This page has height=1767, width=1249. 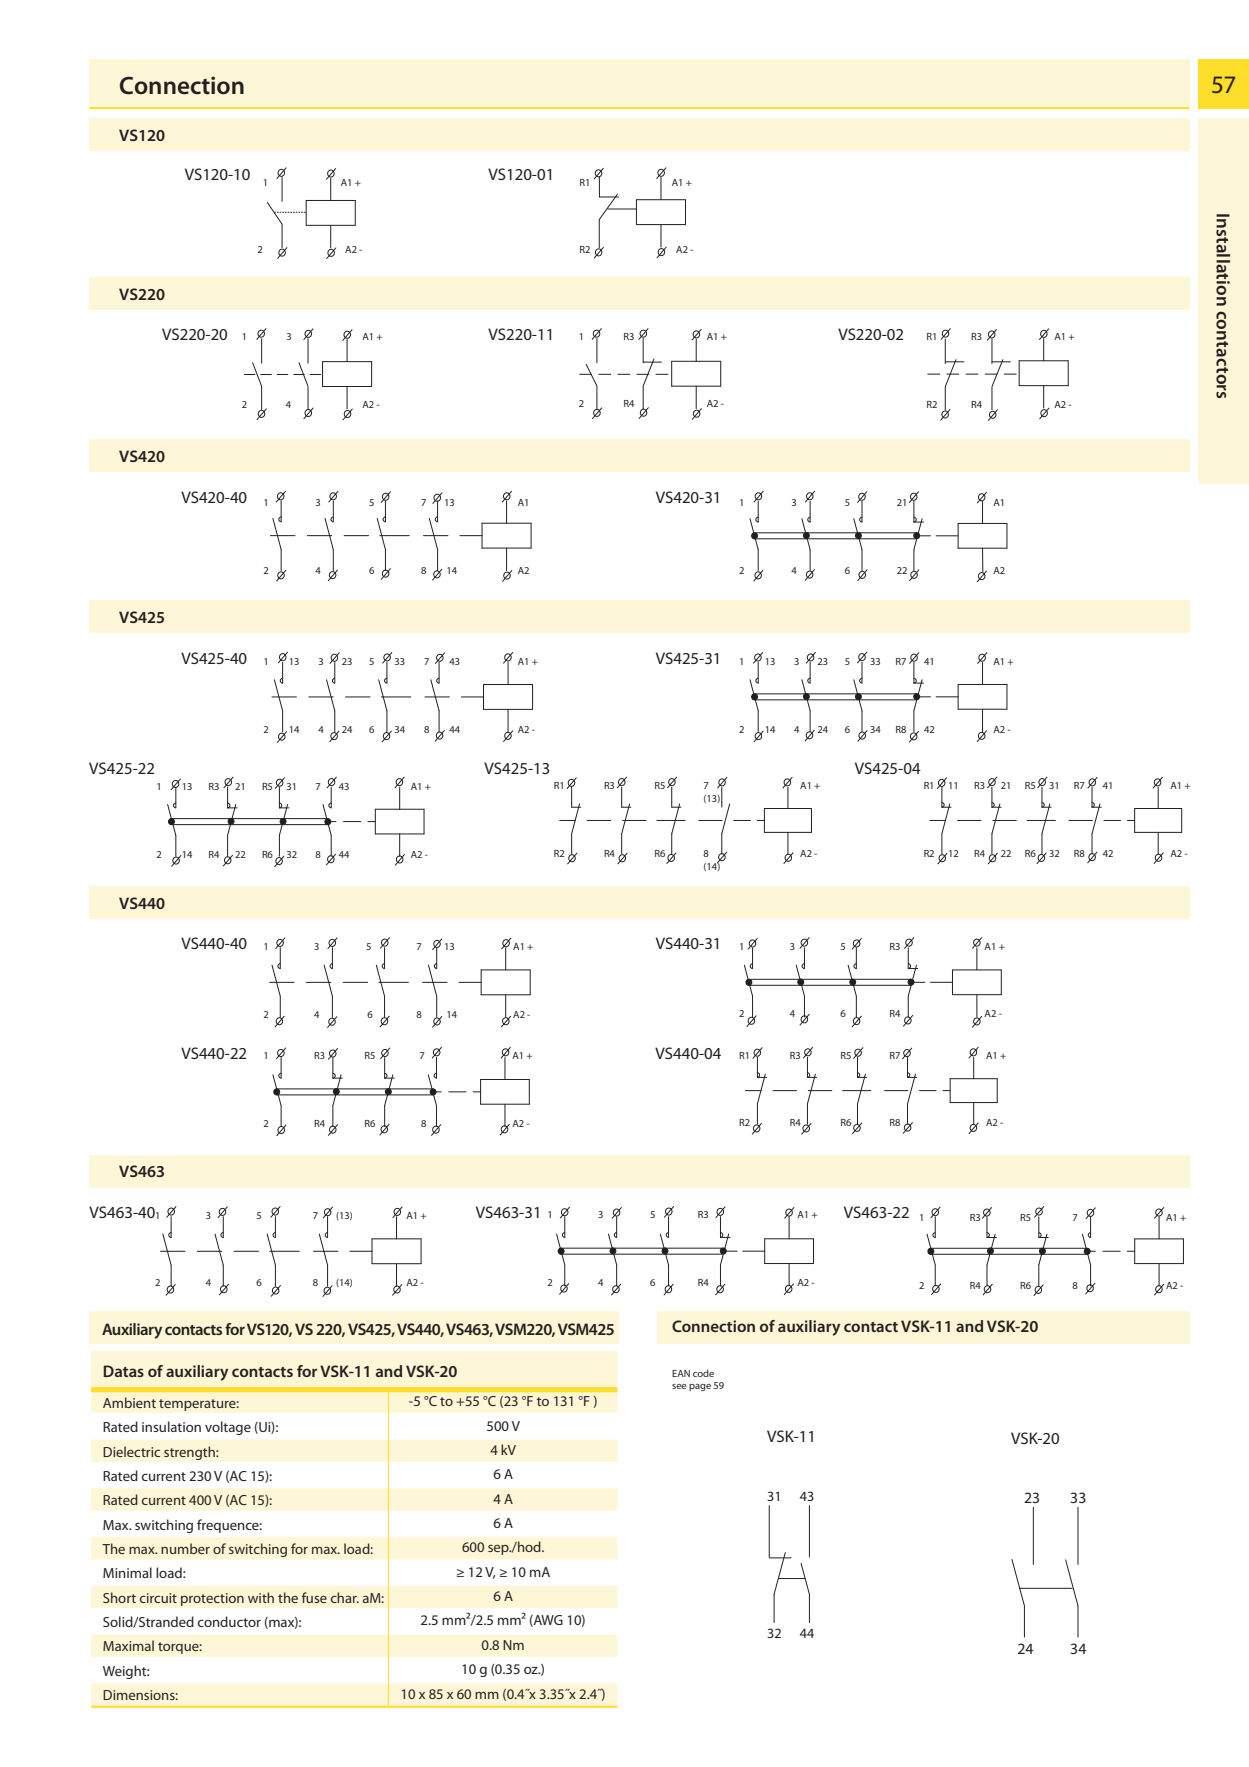 What do you see at coordinates (345, 1597) in the page?
I see `char` at bounding box center [345, 1597].
